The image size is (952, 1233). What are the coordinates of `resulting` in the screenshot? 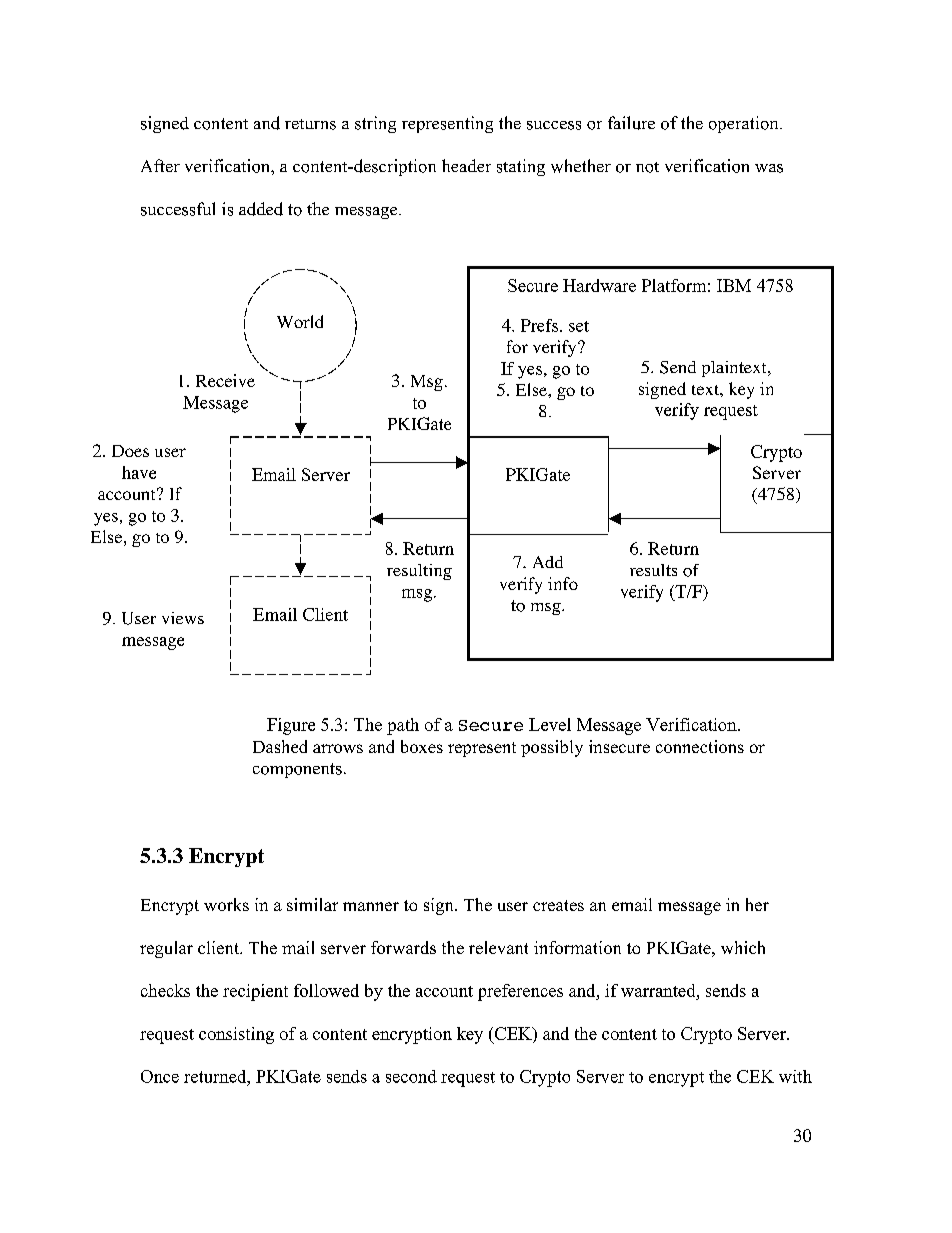 It's located at (419, 572).
